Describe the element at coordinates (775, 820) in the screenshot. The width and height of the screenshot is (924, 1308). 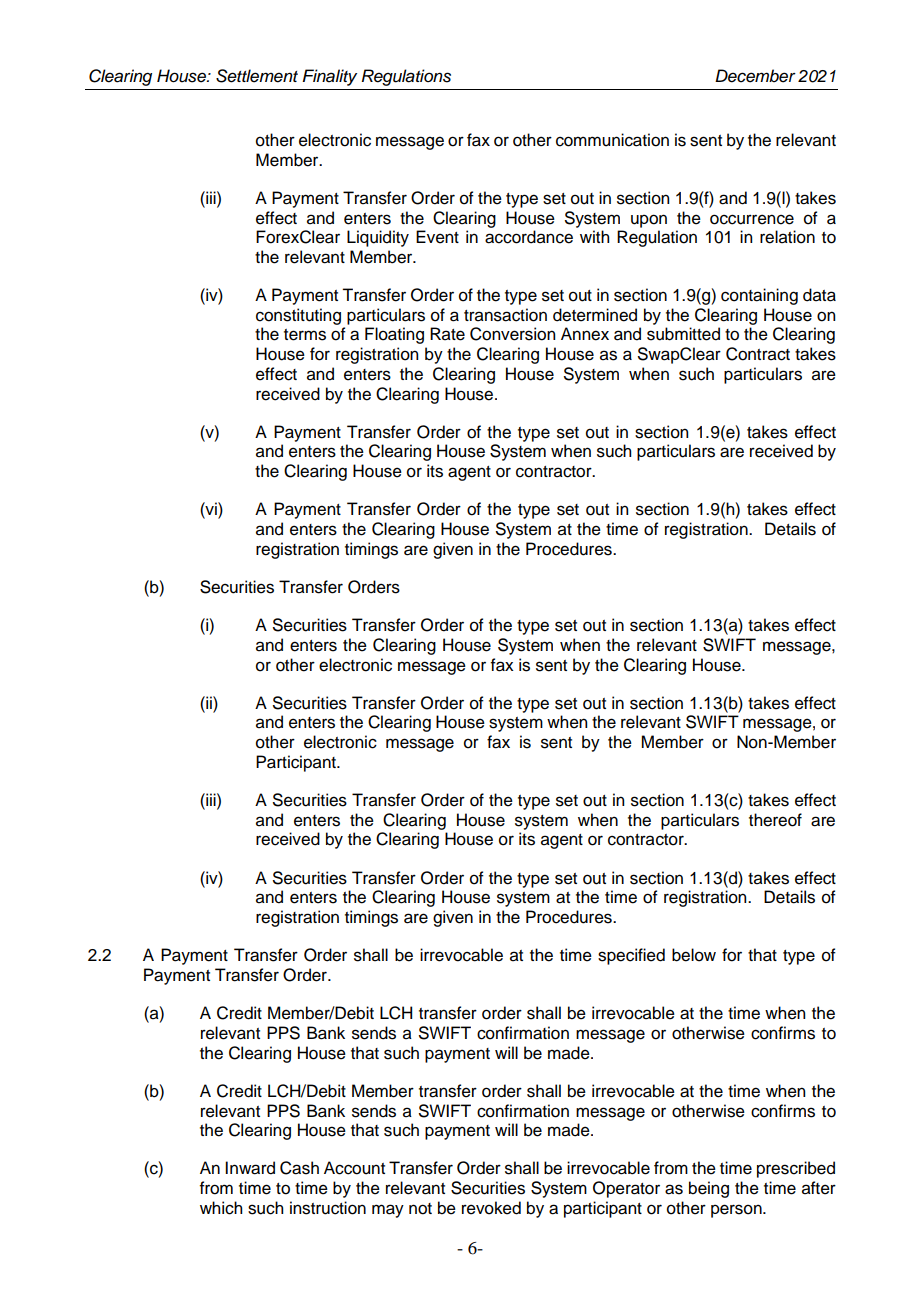
I see `thereof` at that location.
